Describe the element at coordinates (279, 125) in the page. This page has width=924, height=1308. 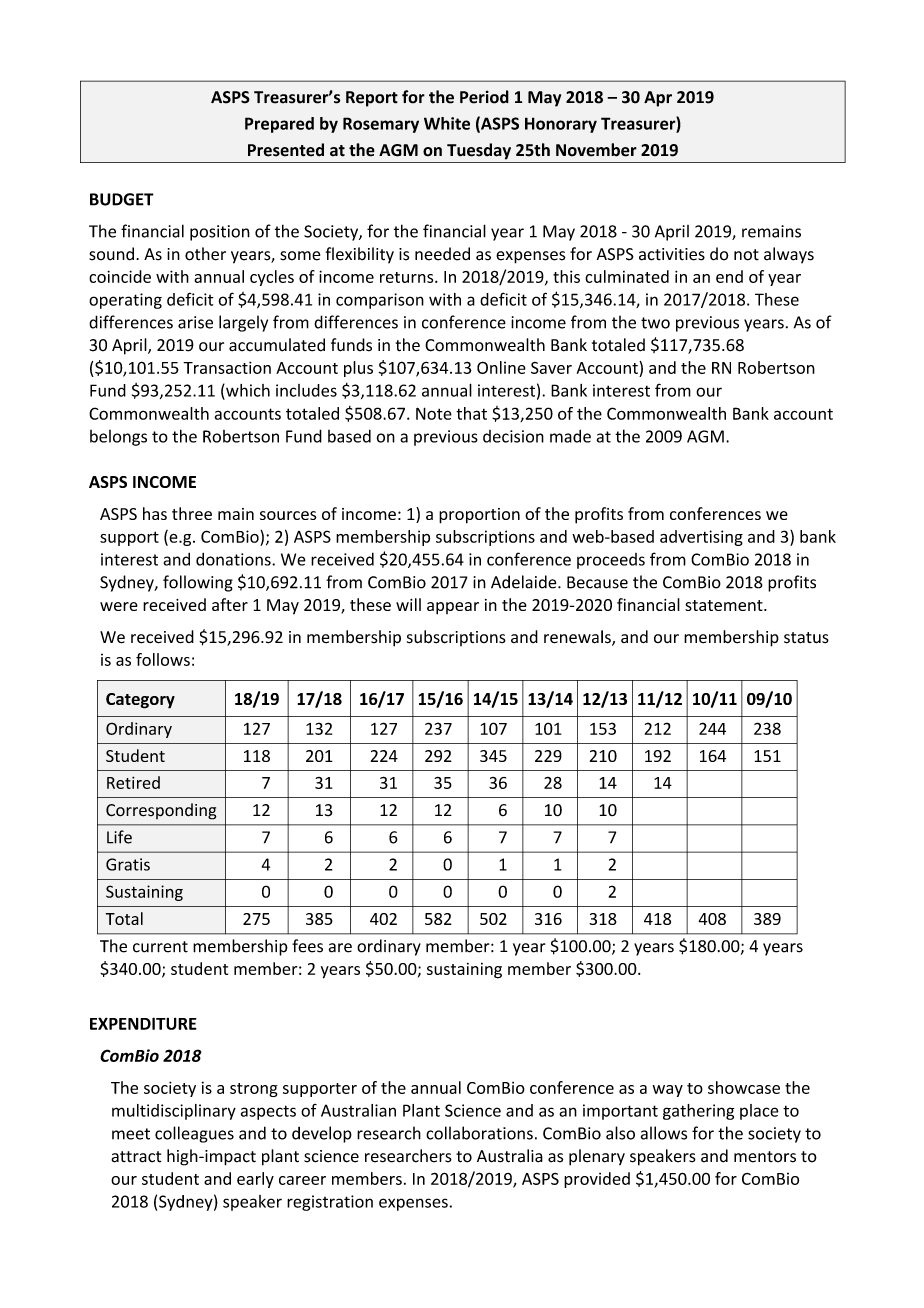
I see `Prepared` at that location.
